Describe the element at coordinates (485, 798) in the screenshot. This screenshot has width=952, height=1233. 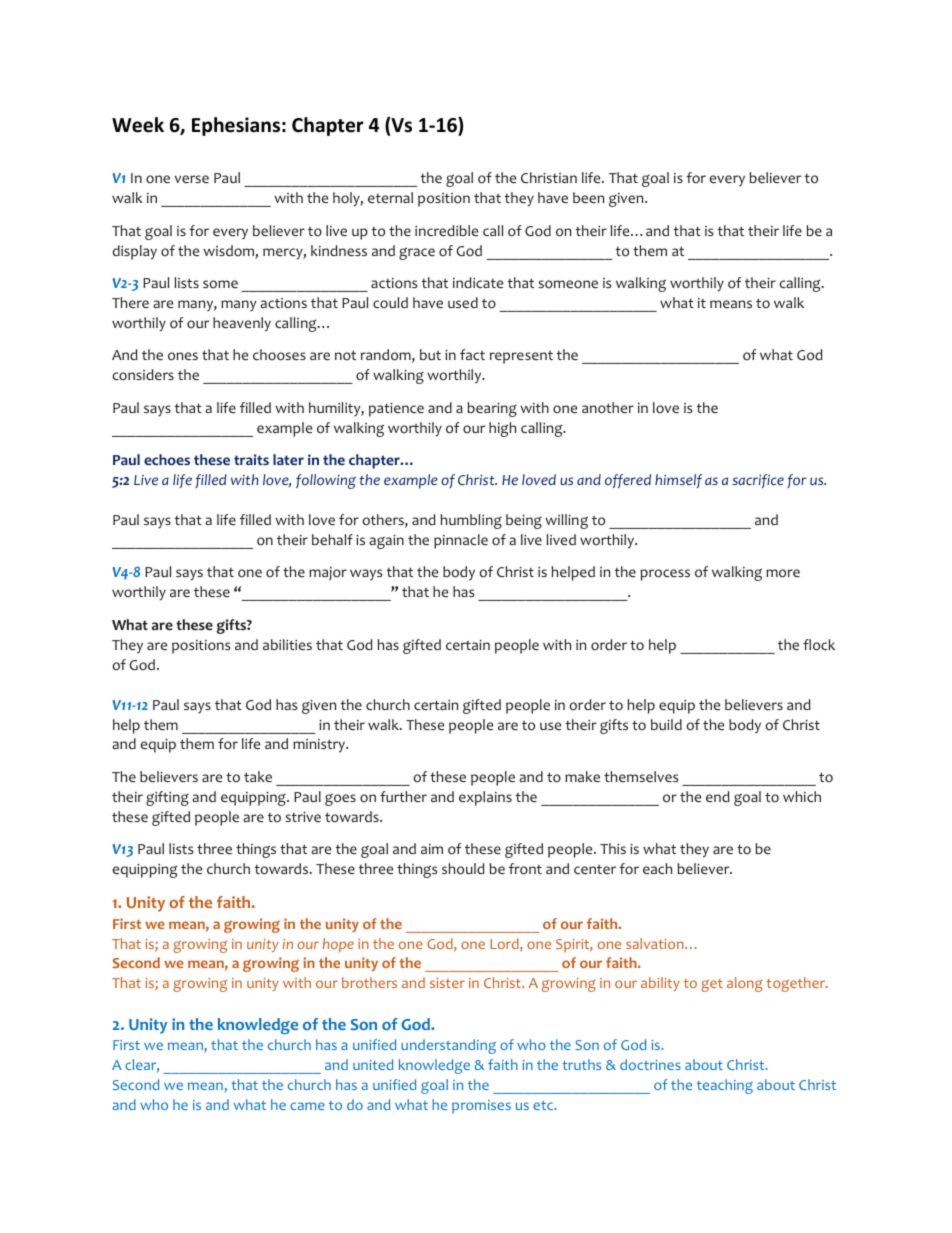
I see `explains` at that location.
